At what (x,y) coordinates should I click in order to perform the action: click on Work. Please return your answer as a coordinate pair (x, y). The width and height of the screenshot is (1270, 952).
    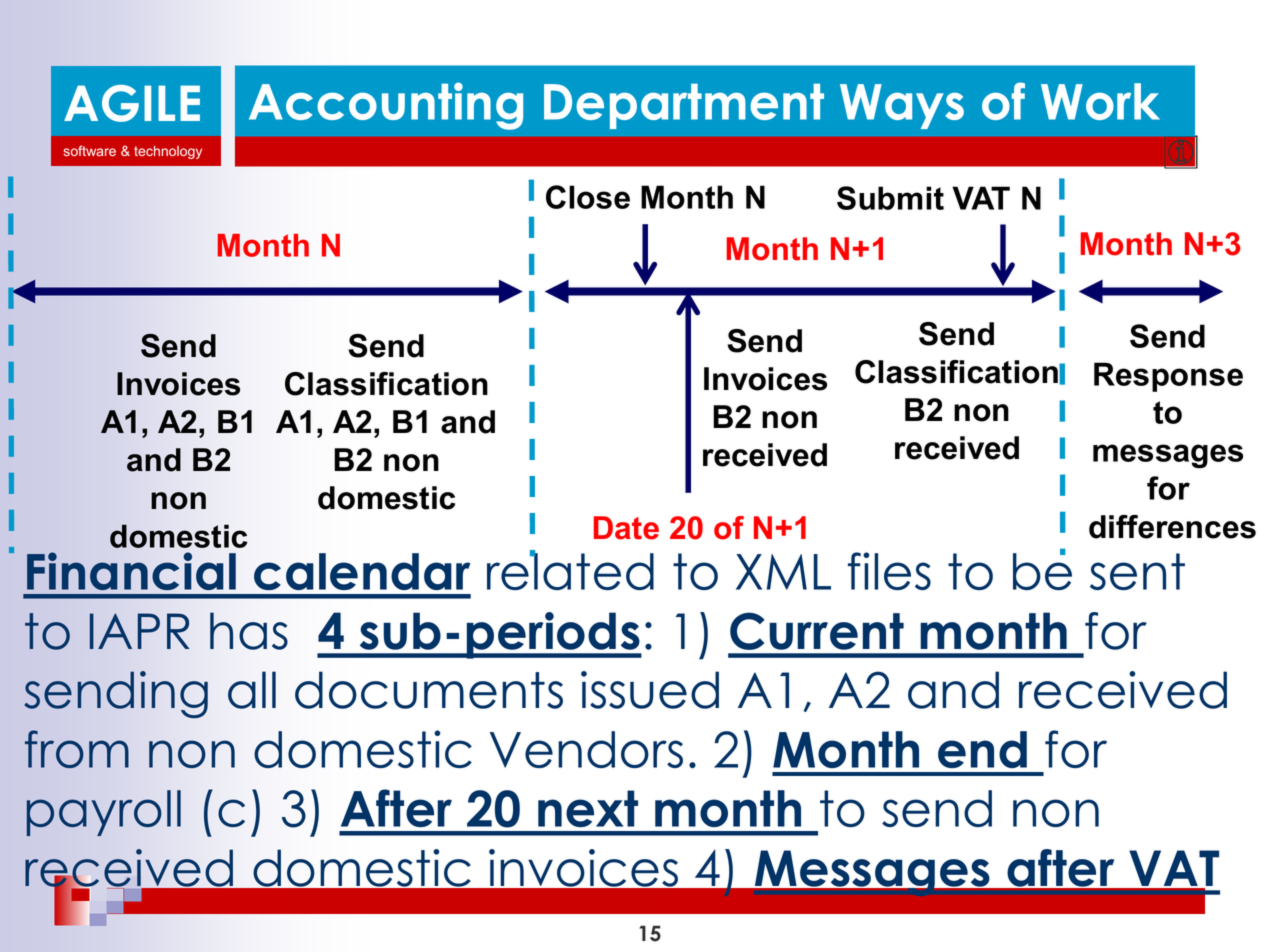
    Looking at the image, I should click on (1100, 101).
